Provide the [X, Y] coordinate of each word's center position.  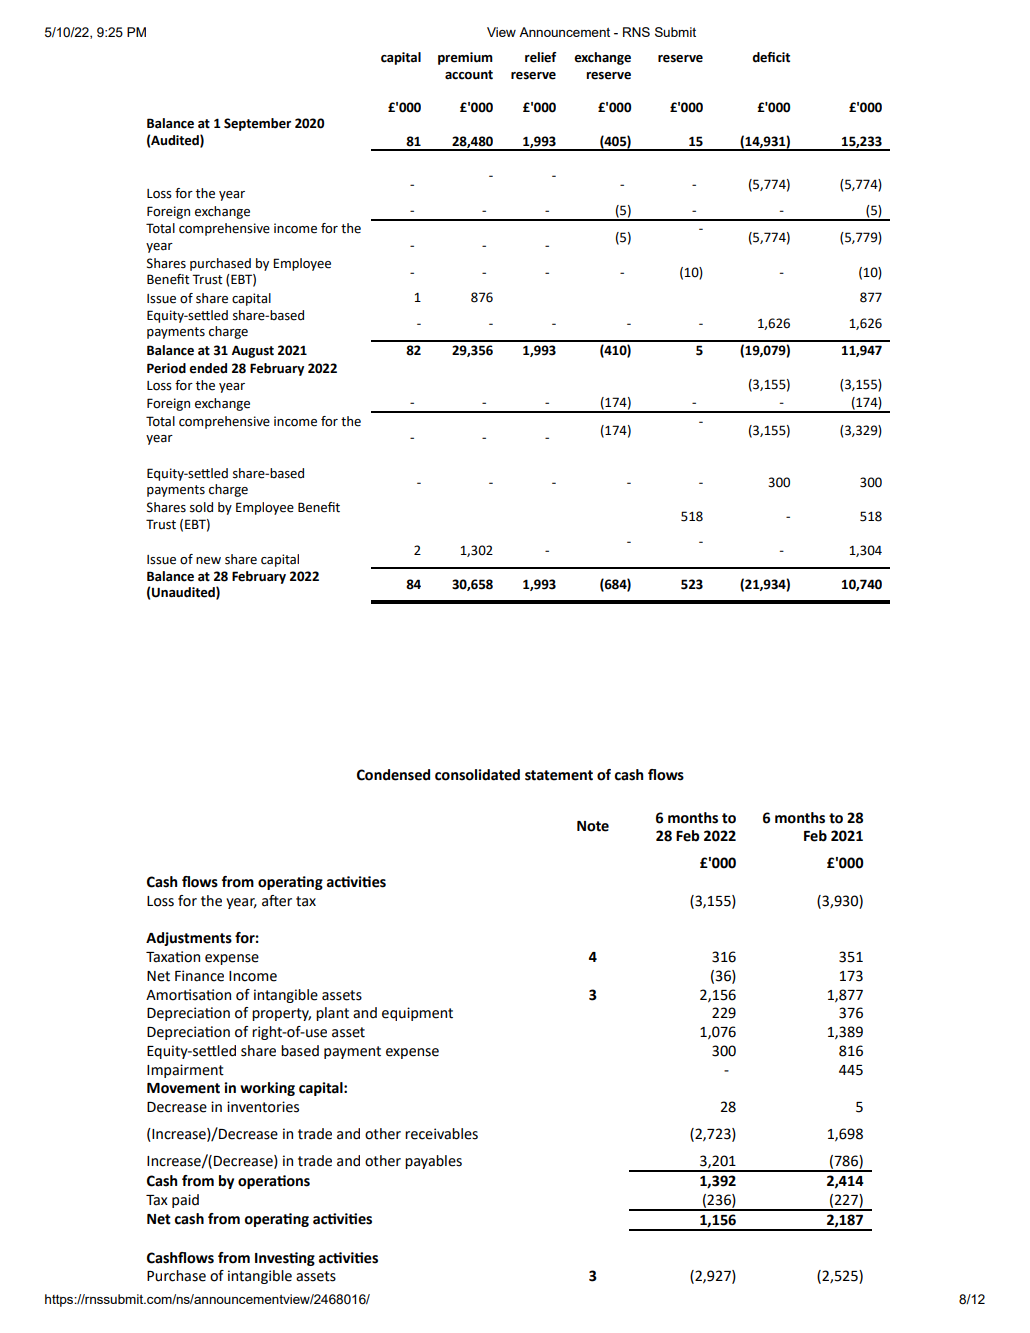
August [253, 351]
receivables [441, 1134]
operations [274, 1182]
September [257, 124]
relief [540, 57]
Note [593, 826]
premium [465, 58]
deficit [771, 57]
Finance [199, 976]
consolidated [477, 775]
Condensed [393, 775]
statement [559, 775]
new [208, 561]
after [277, 901]
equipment [417, 1014]
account [469, 75]
